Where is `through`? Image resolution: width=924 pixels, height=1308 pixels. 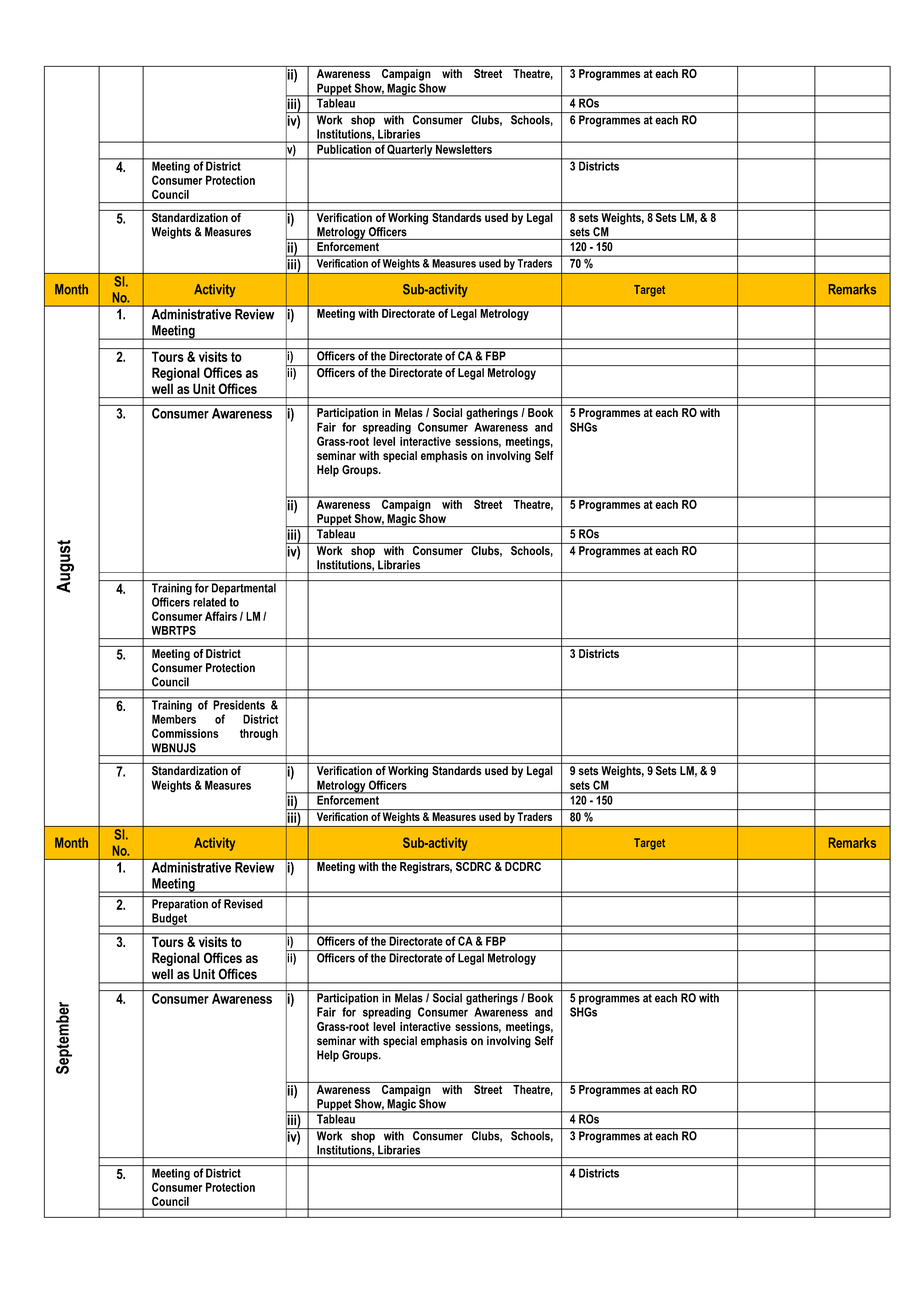
through is located at coordinates (259, 735).
